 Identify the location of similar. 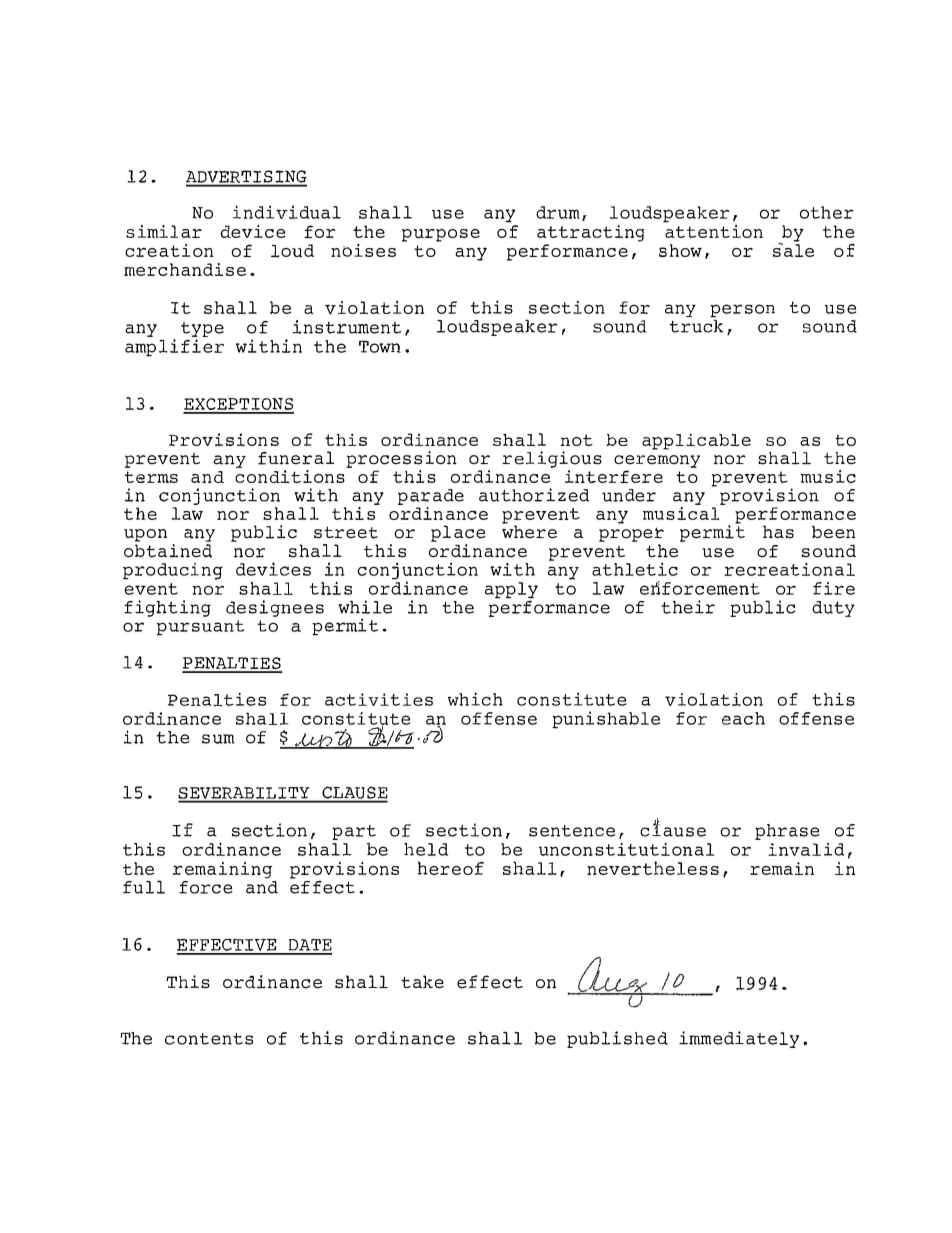
(164, 231).
